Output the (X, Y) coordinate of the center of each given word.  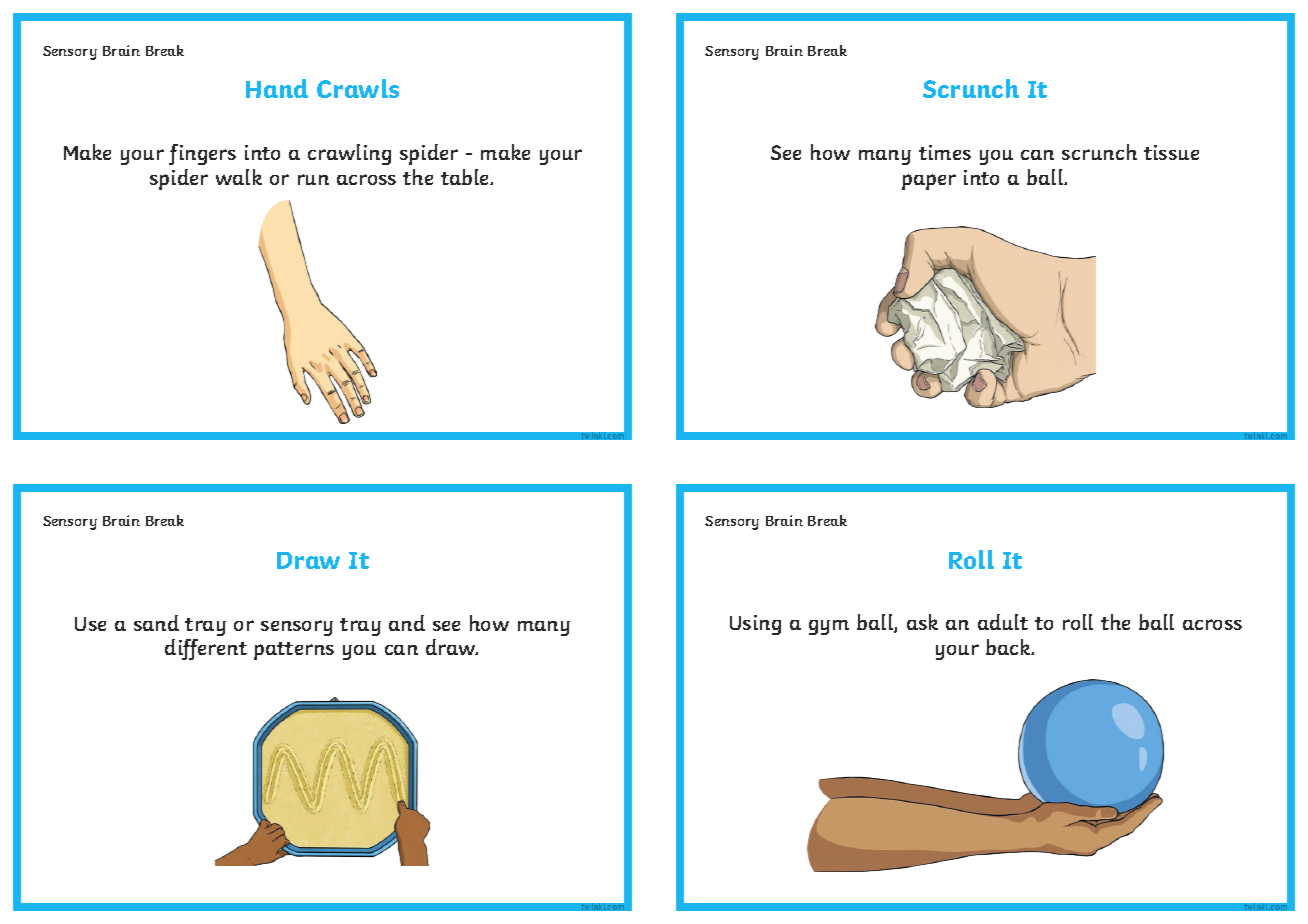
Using (755, 625)
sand (156, 623)
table (466, 177)
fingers (202, 154)
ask (922, 622)
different (206, 649)
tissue (1171, 152)
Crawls (358, 88)
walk (239, 177)
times (945, 152)
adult (1003, 622)
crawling (349, 154)
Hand (277, 88)
